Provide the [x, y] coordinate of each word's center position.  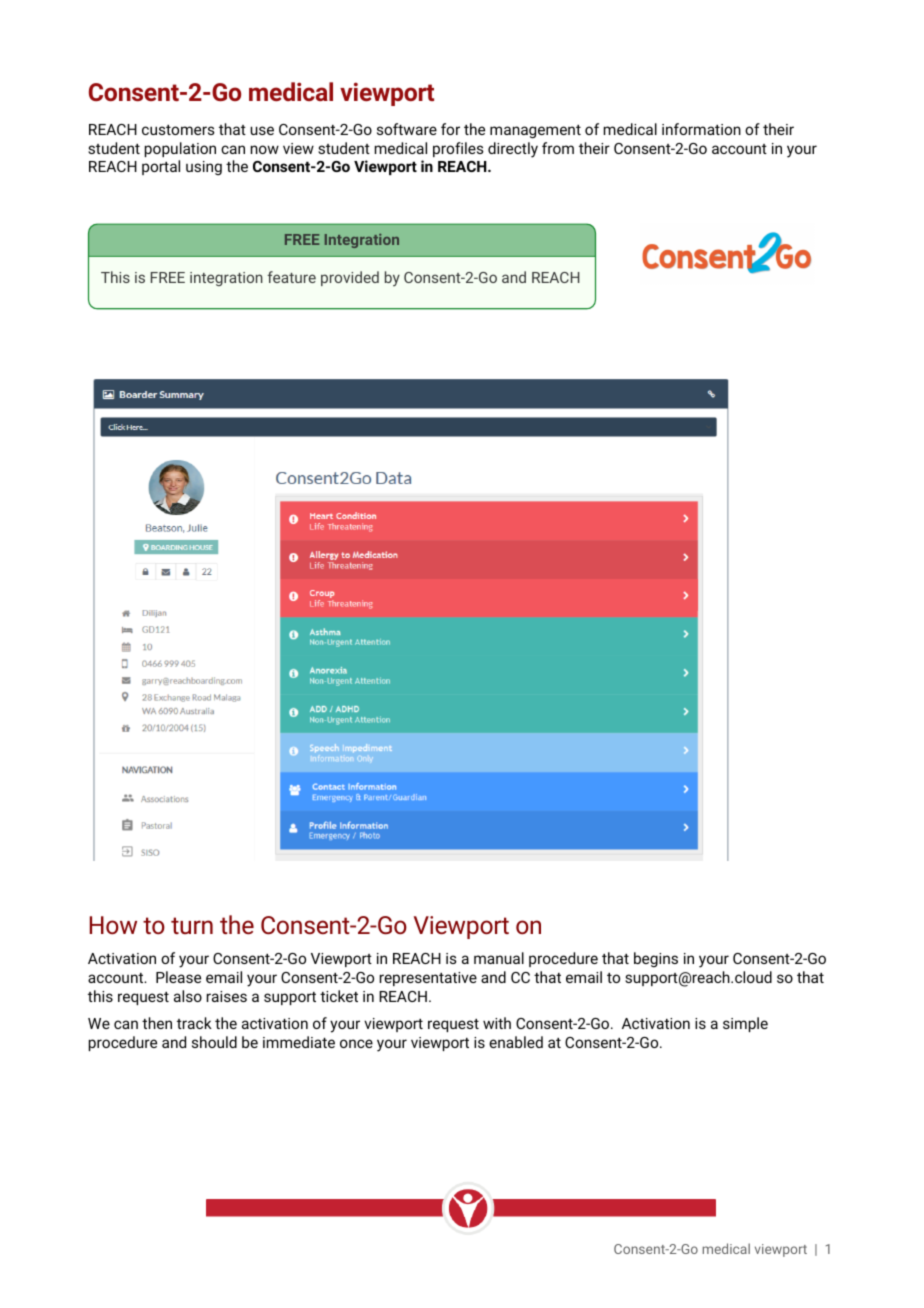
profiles [458, 149]
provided [350, 278]
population [180, 149]
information [701, 129]
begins [656, 959]
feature [291, 277]
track [194, 1023]
